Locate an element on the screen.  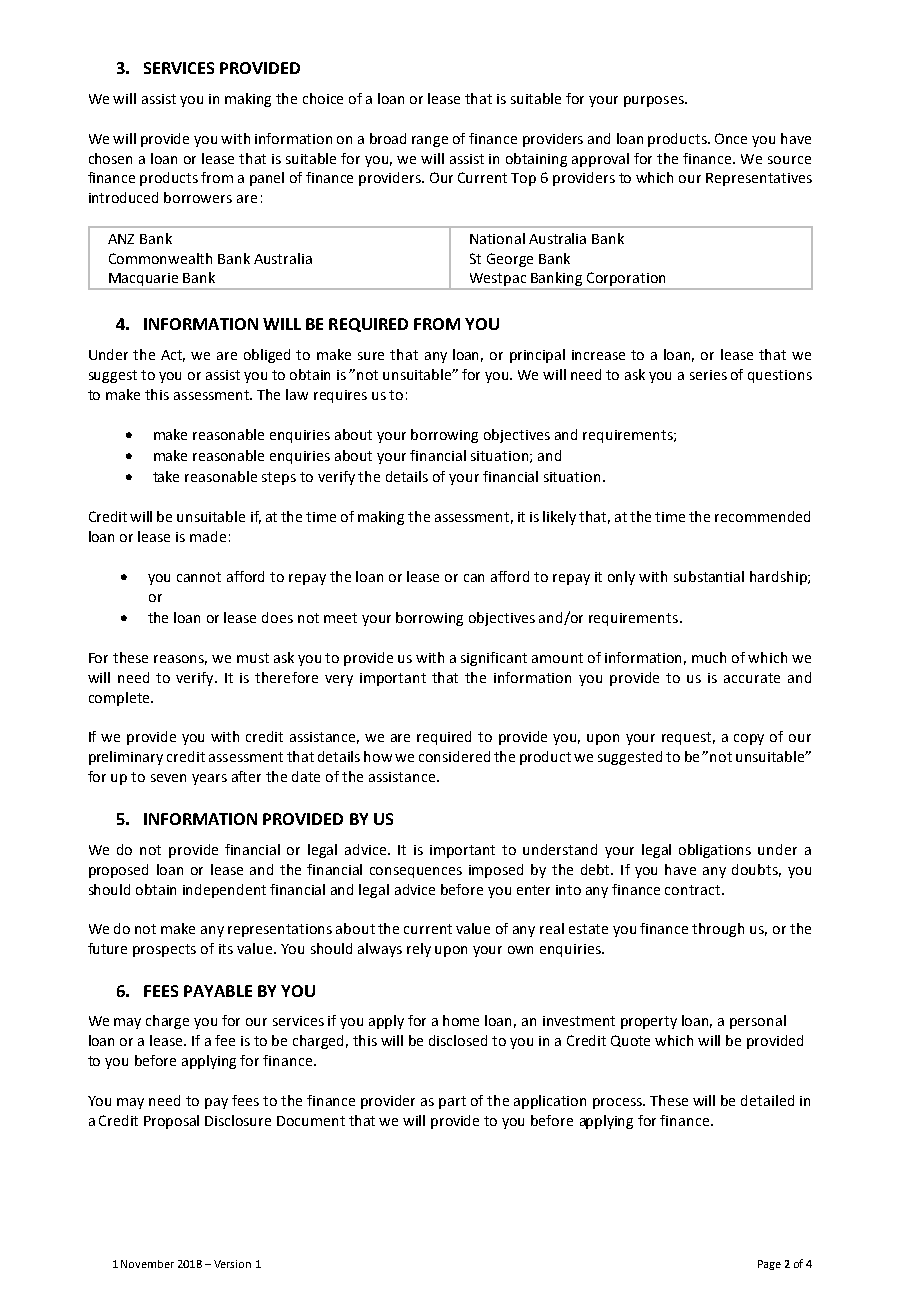
recommended is located at coordinates (762, 516).
